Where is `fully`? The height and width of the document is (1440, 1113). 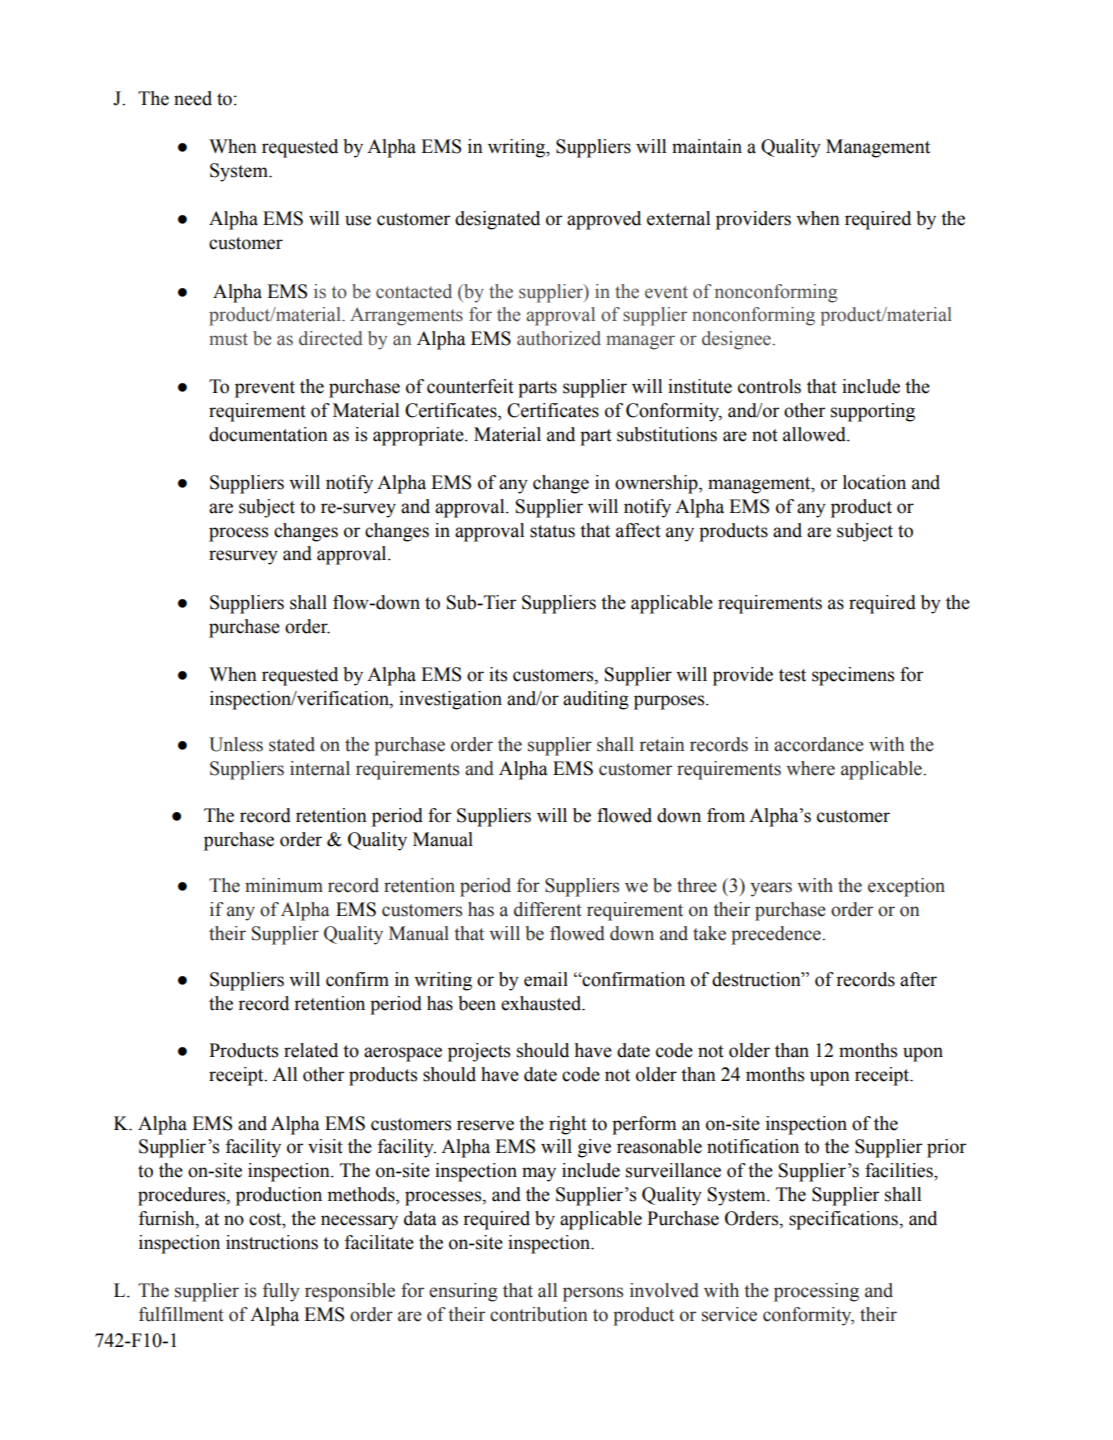 fully is located at coordinates (281, 1292).
